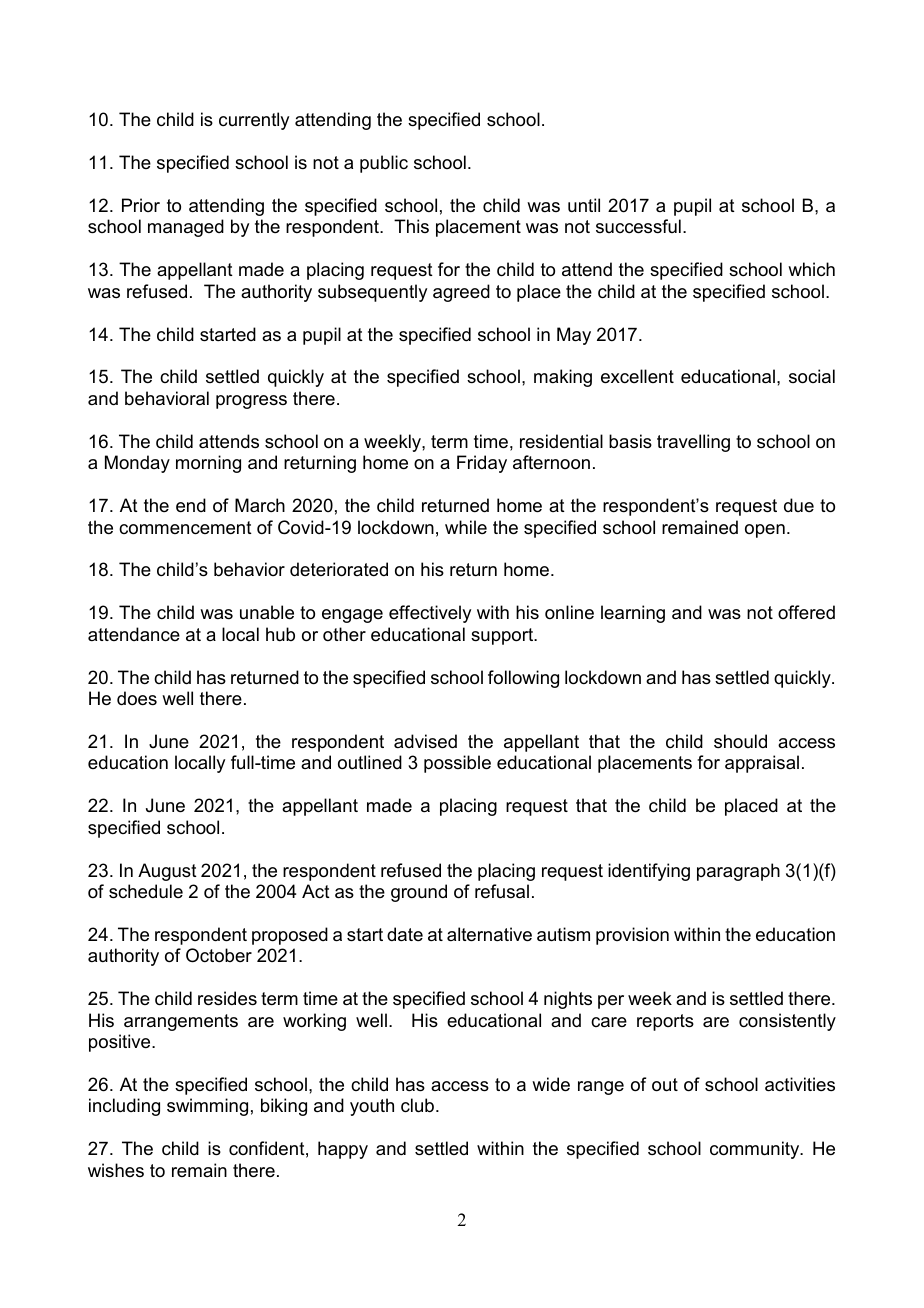 The image size is (924, 1308). Describe the element at coordinates (482, 464) in the page. I see `Friday` at that location.
